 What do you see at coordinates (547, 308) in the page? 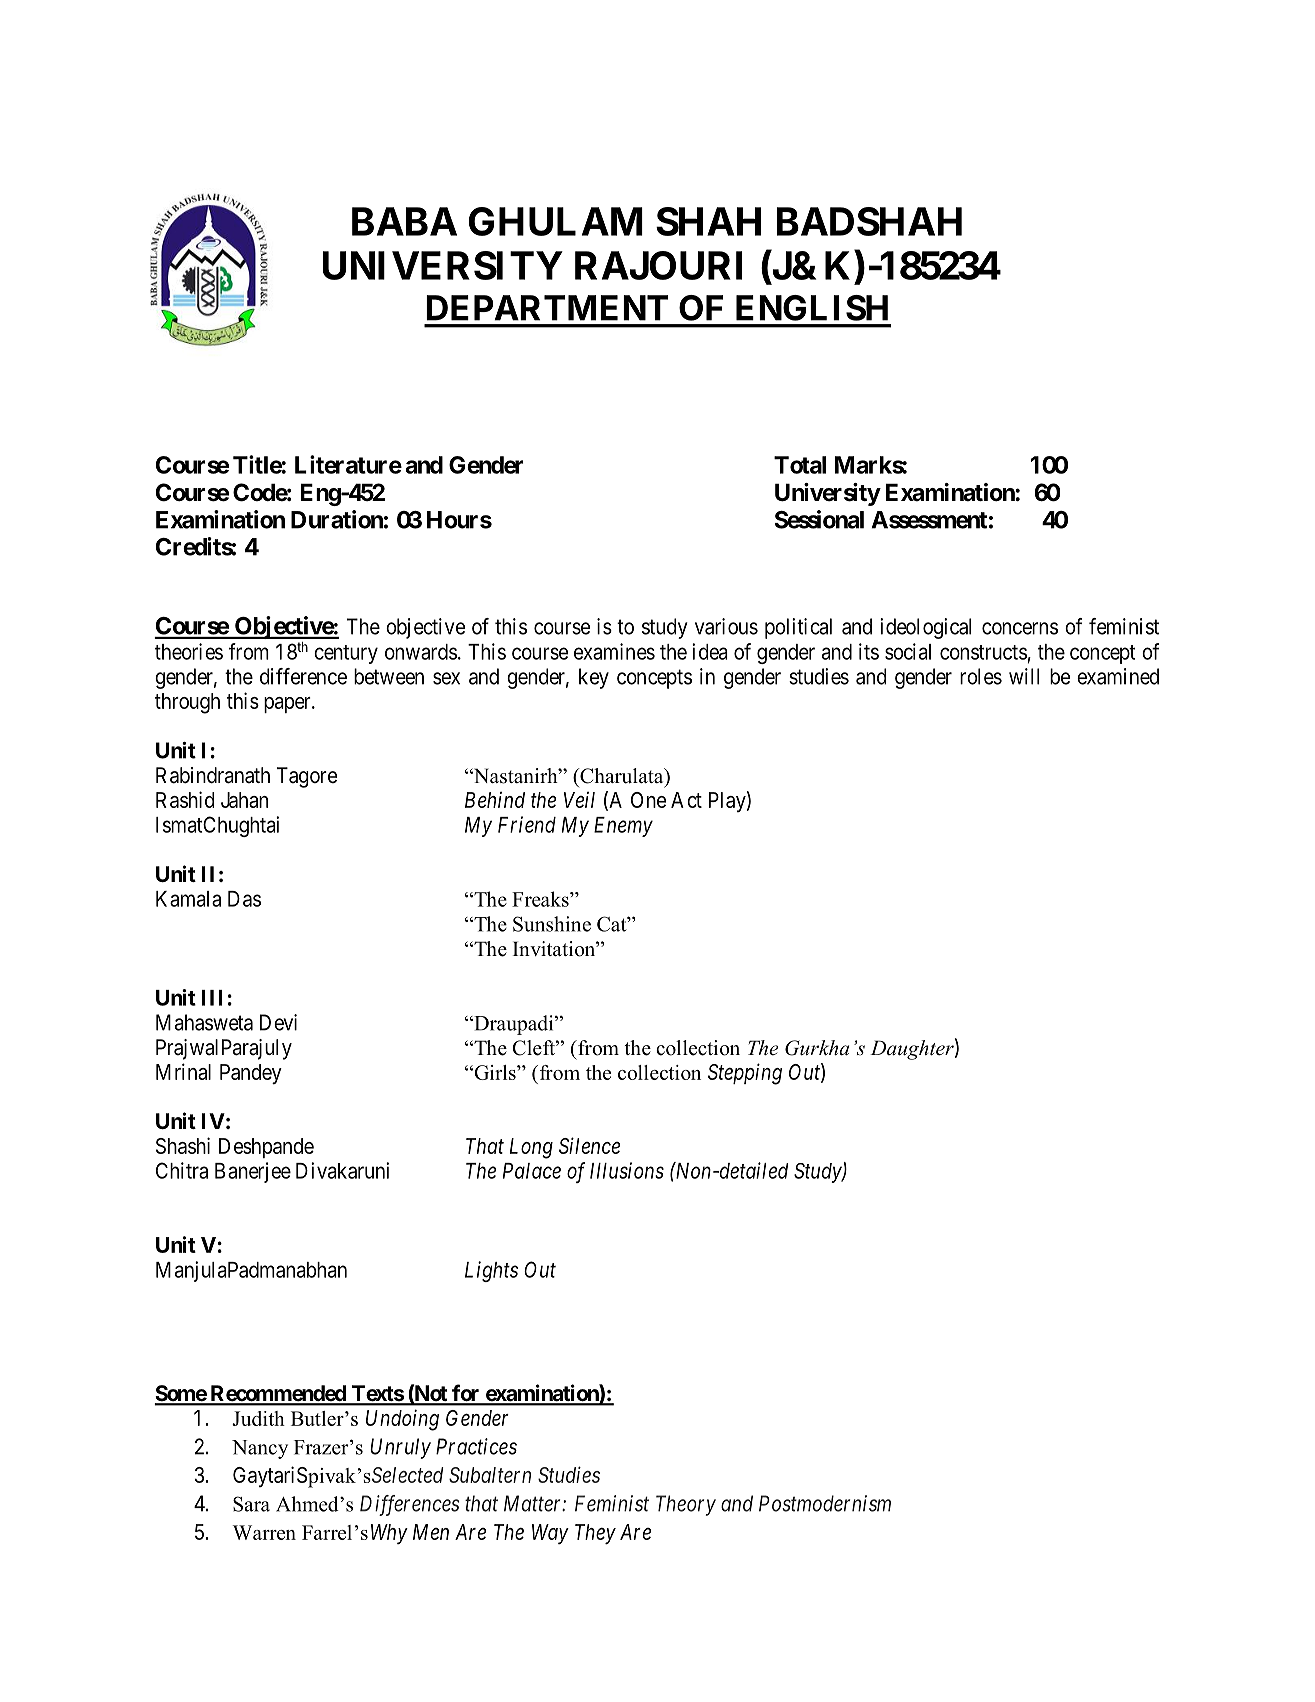
I see `DEPARTMENT` at bounding box center [547, 308].
